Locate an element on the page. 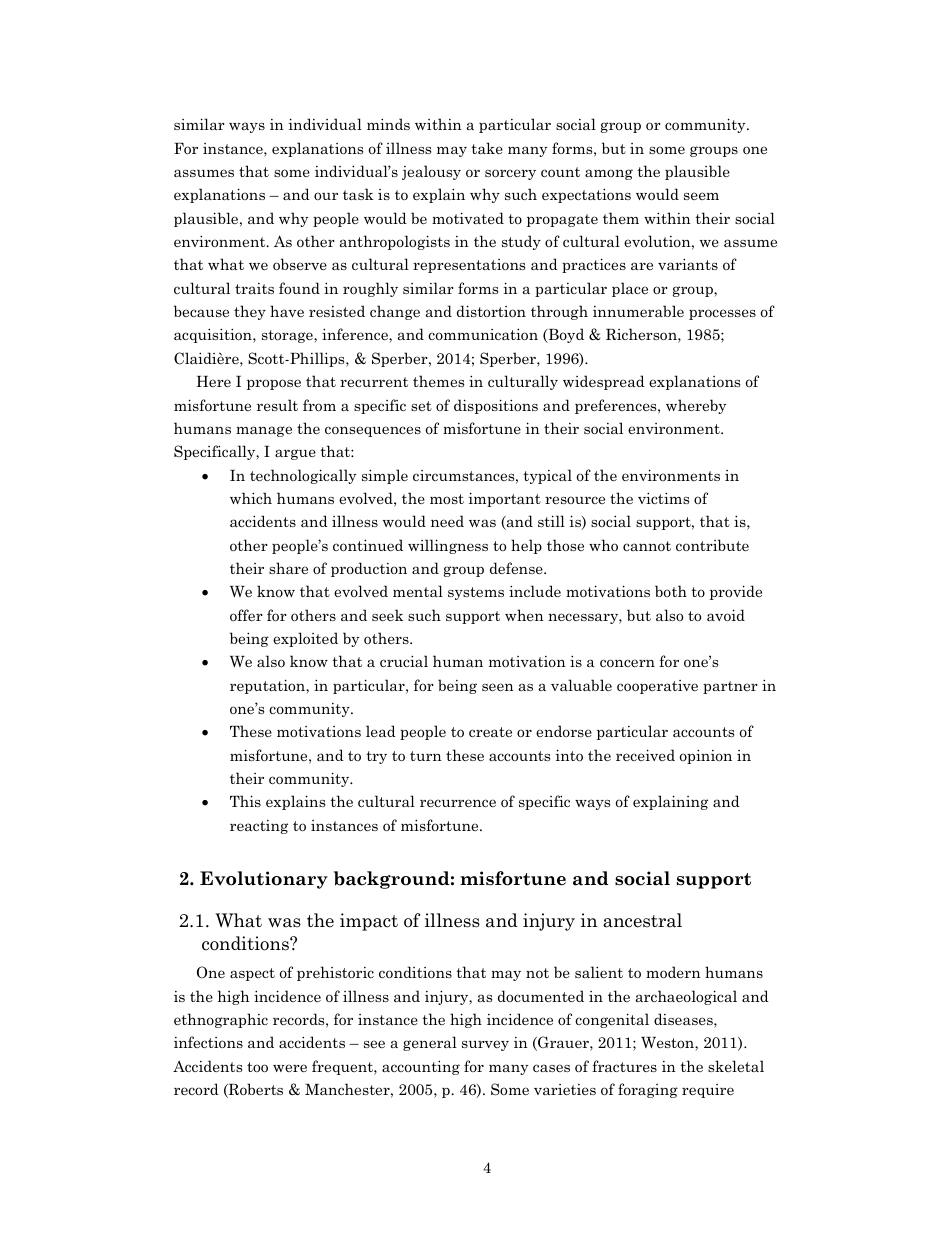 The image size is (952, 1233). too is located at coordinates (257, 1067).
